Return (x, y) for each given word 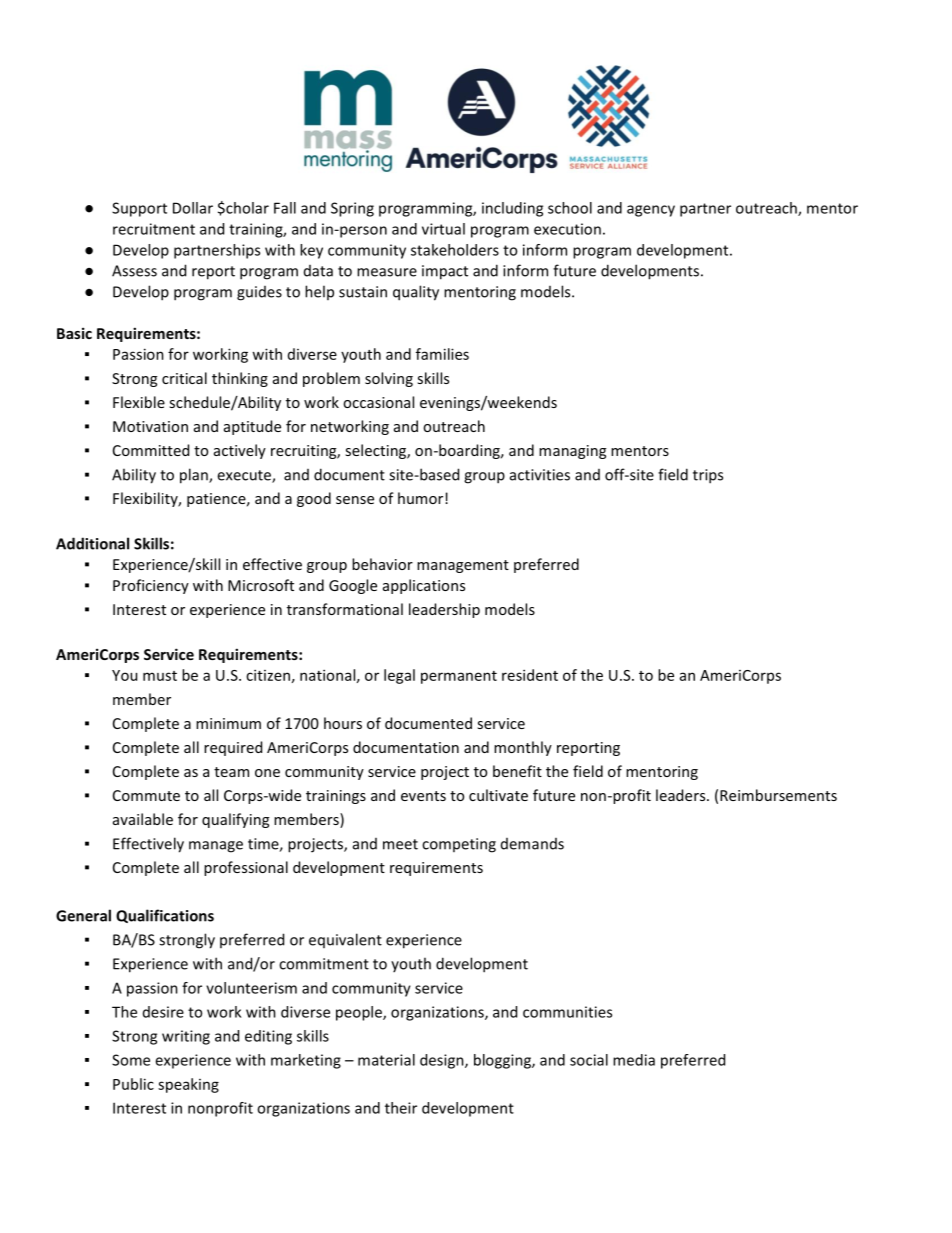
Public (133, 1084)
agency (651, 211)
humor (422, 498)
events (423, 796)
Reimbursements (778, 795)
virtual (443, 229)
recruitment (154, 229)
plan (195, 476)
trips (708, 476)
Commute (146, 795)
